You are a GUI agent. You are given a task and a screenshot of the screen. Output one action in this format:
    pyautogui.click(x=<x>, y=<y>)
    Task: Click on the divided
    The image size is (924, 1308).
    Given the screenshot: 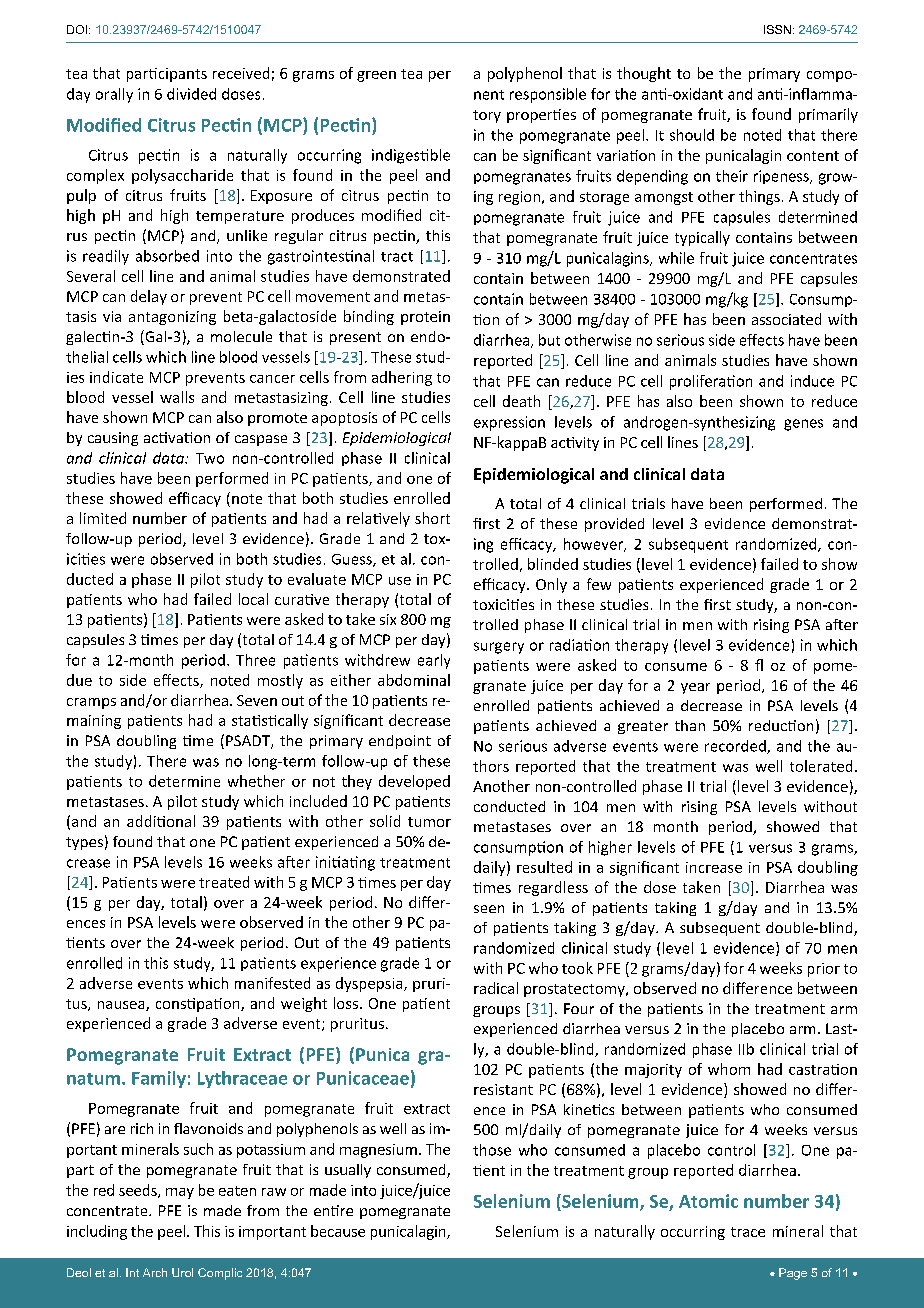 What is the action you would take?
    pyautogui.click(x=191, y=94)
